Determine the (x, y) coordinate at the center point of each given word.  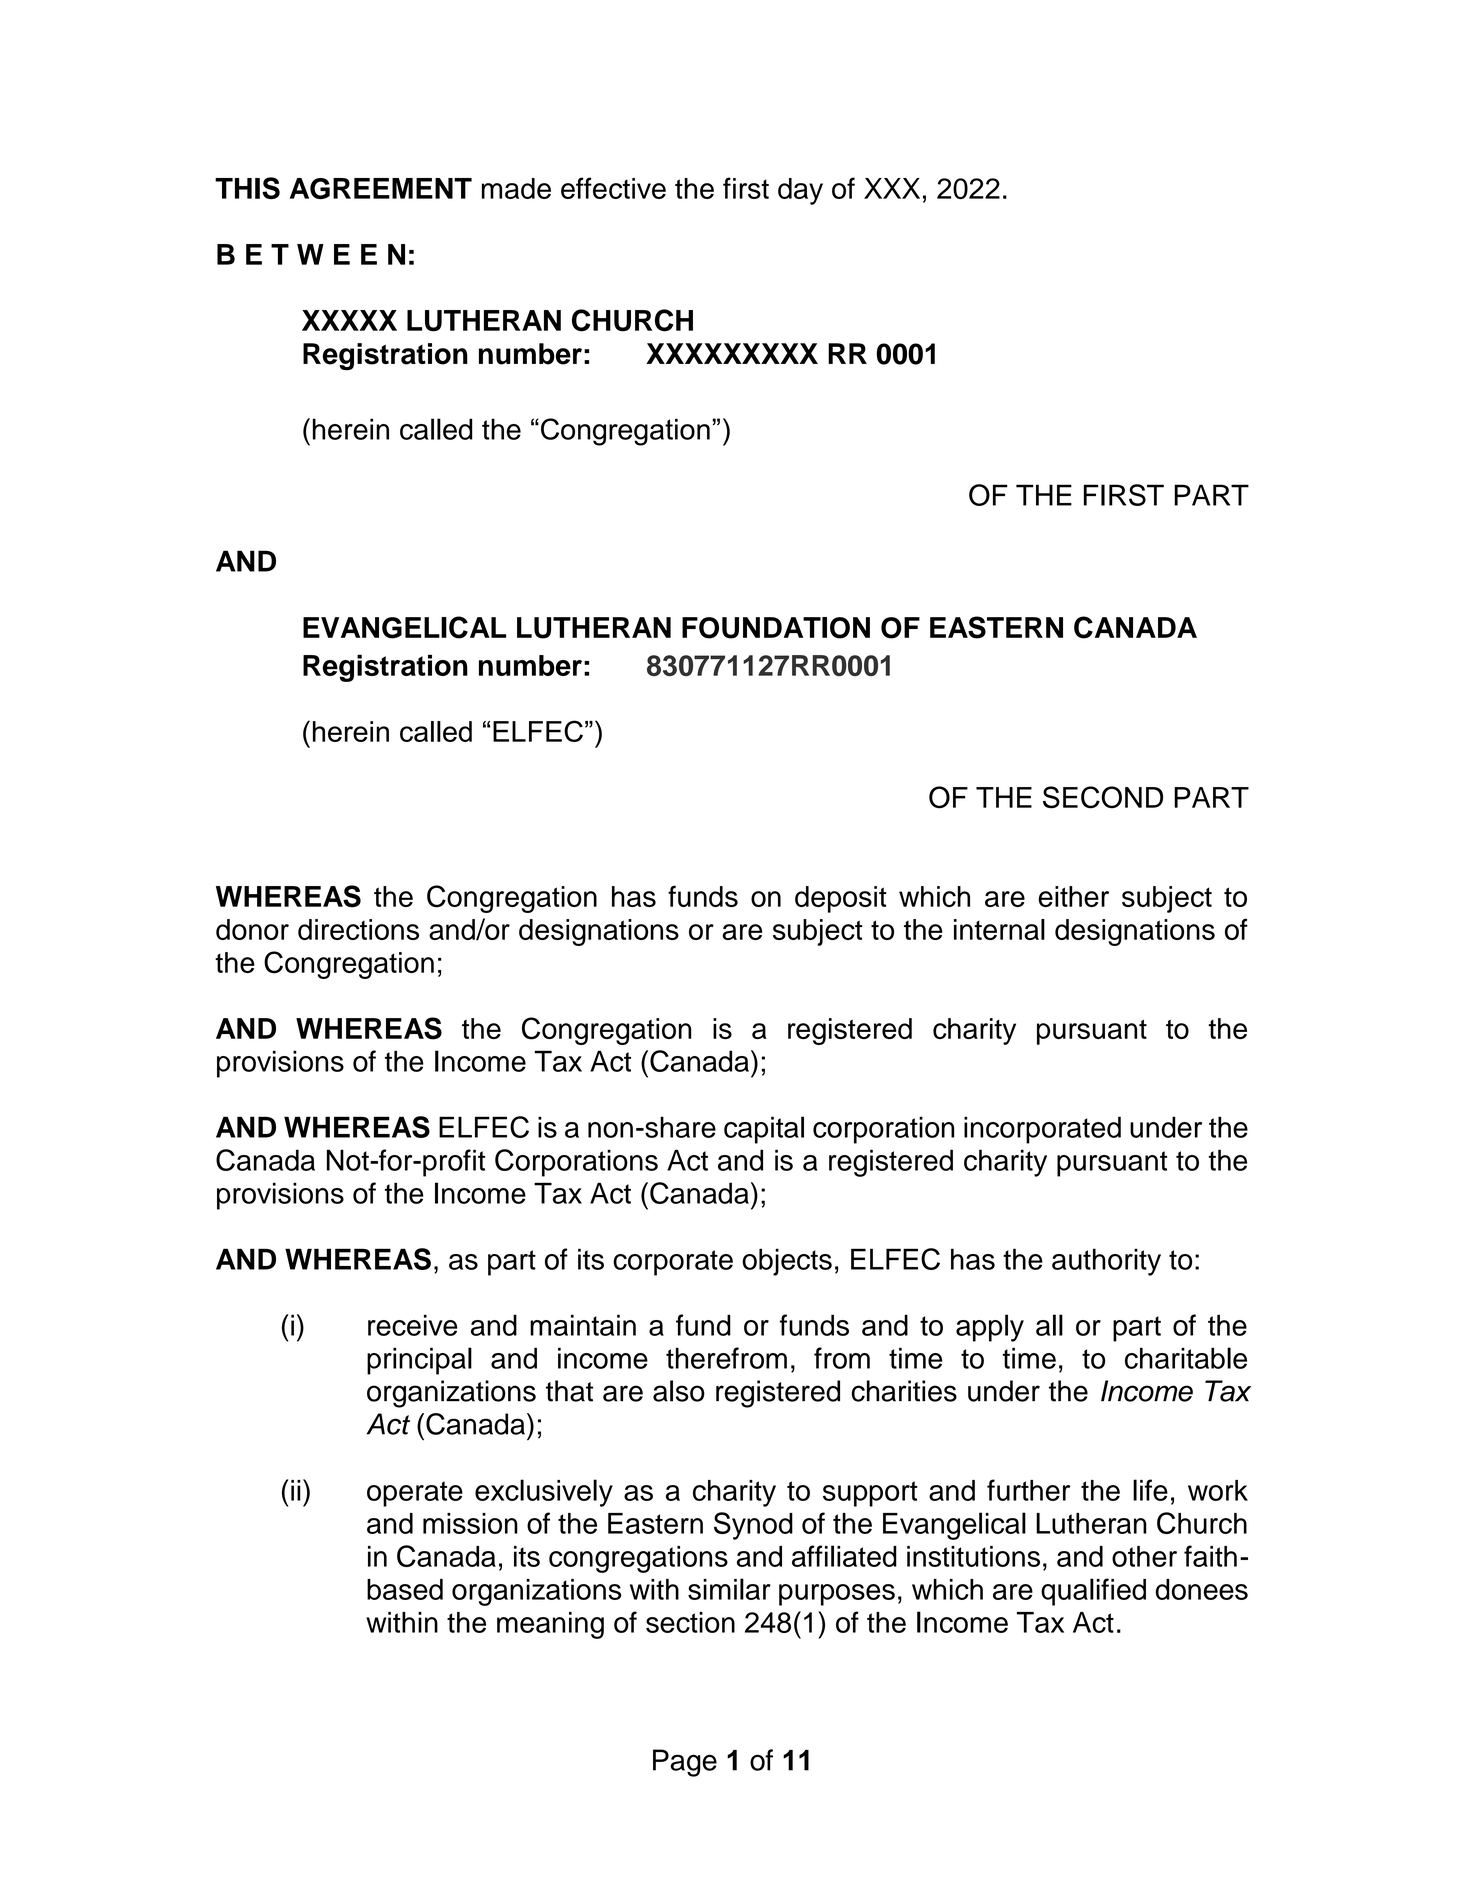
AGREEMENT (381, 188)
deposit (841, 899)
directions (358, 929)
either (1073, 896)
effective (613, 188)
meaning (550, 1625)
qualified (1093, 1592)
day (800, 191)
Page (685, 1763)
